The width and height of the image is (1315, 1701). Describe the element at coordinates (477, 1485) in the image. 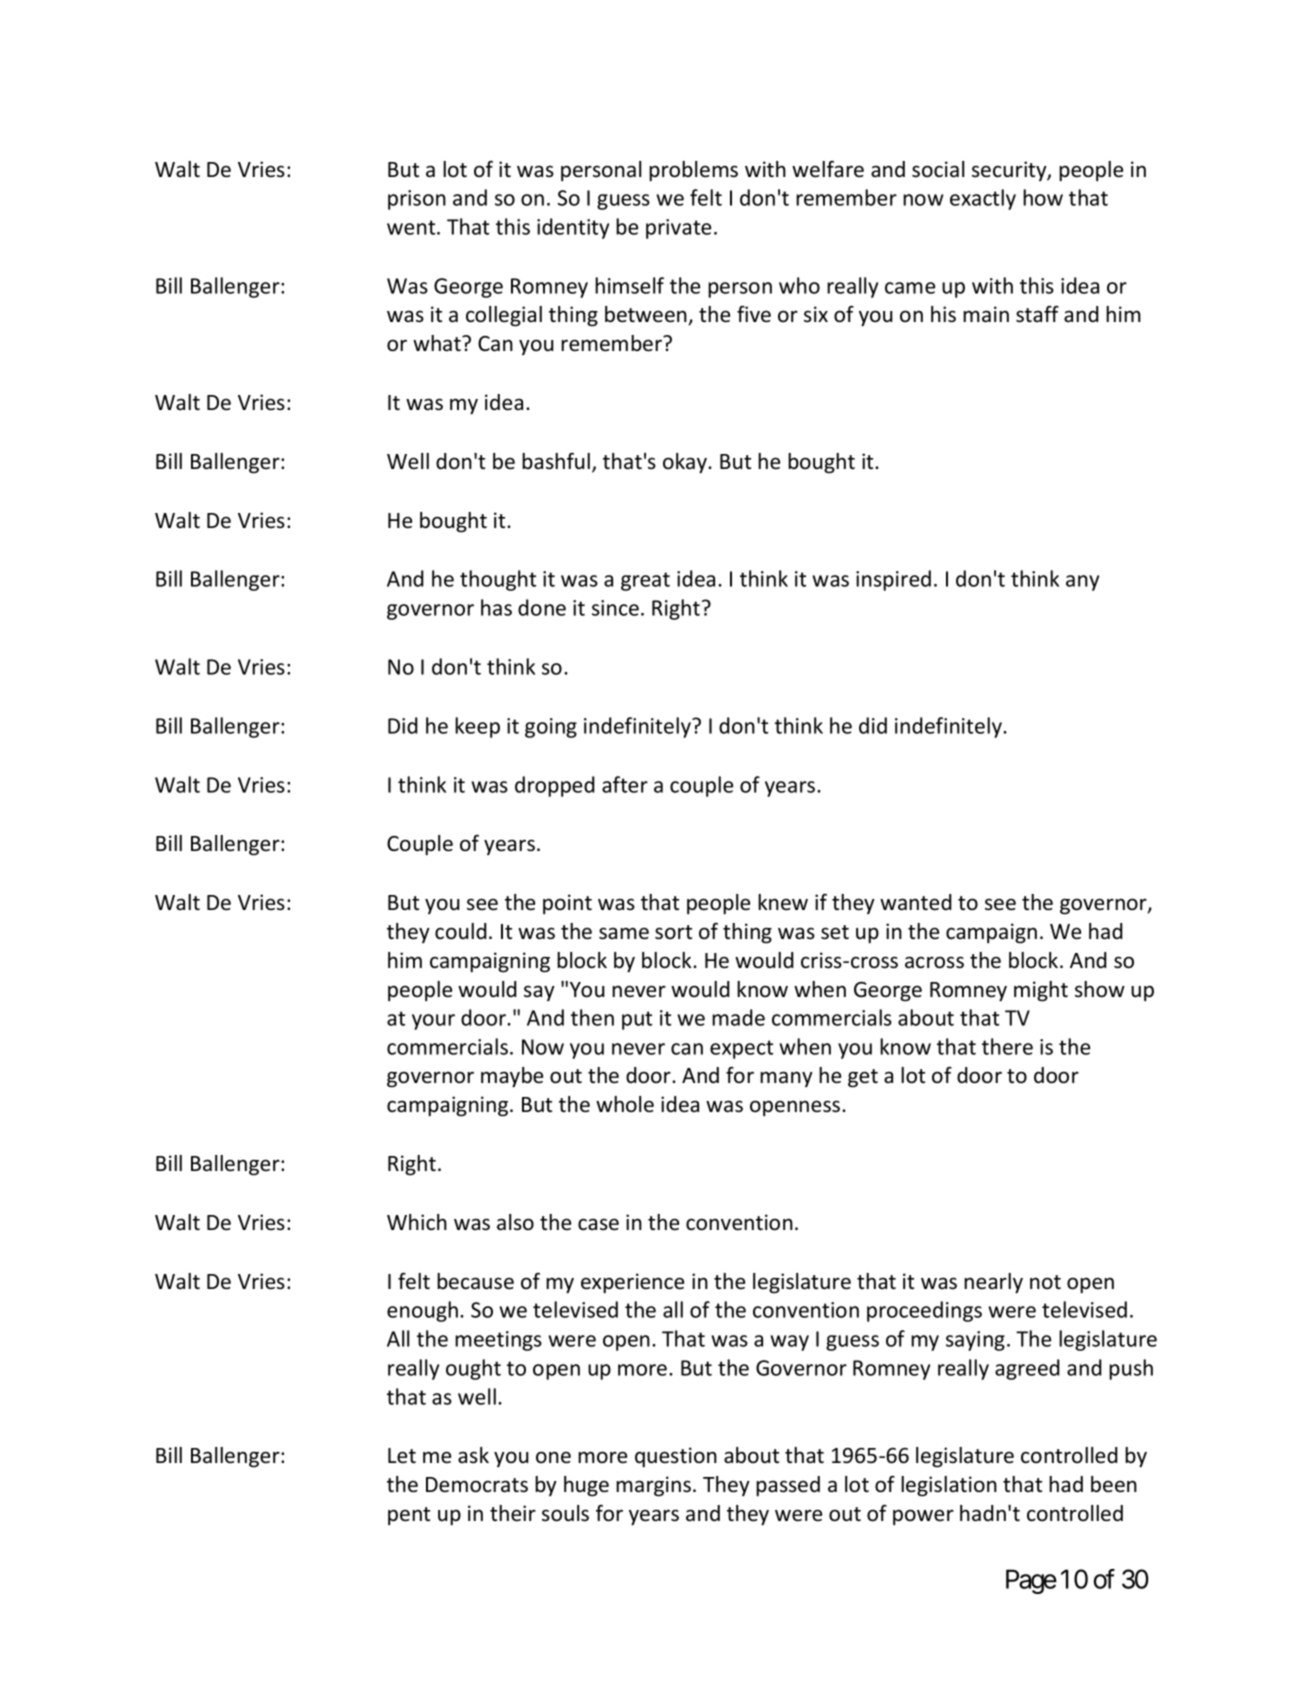

I see `Democrats` at that location.
